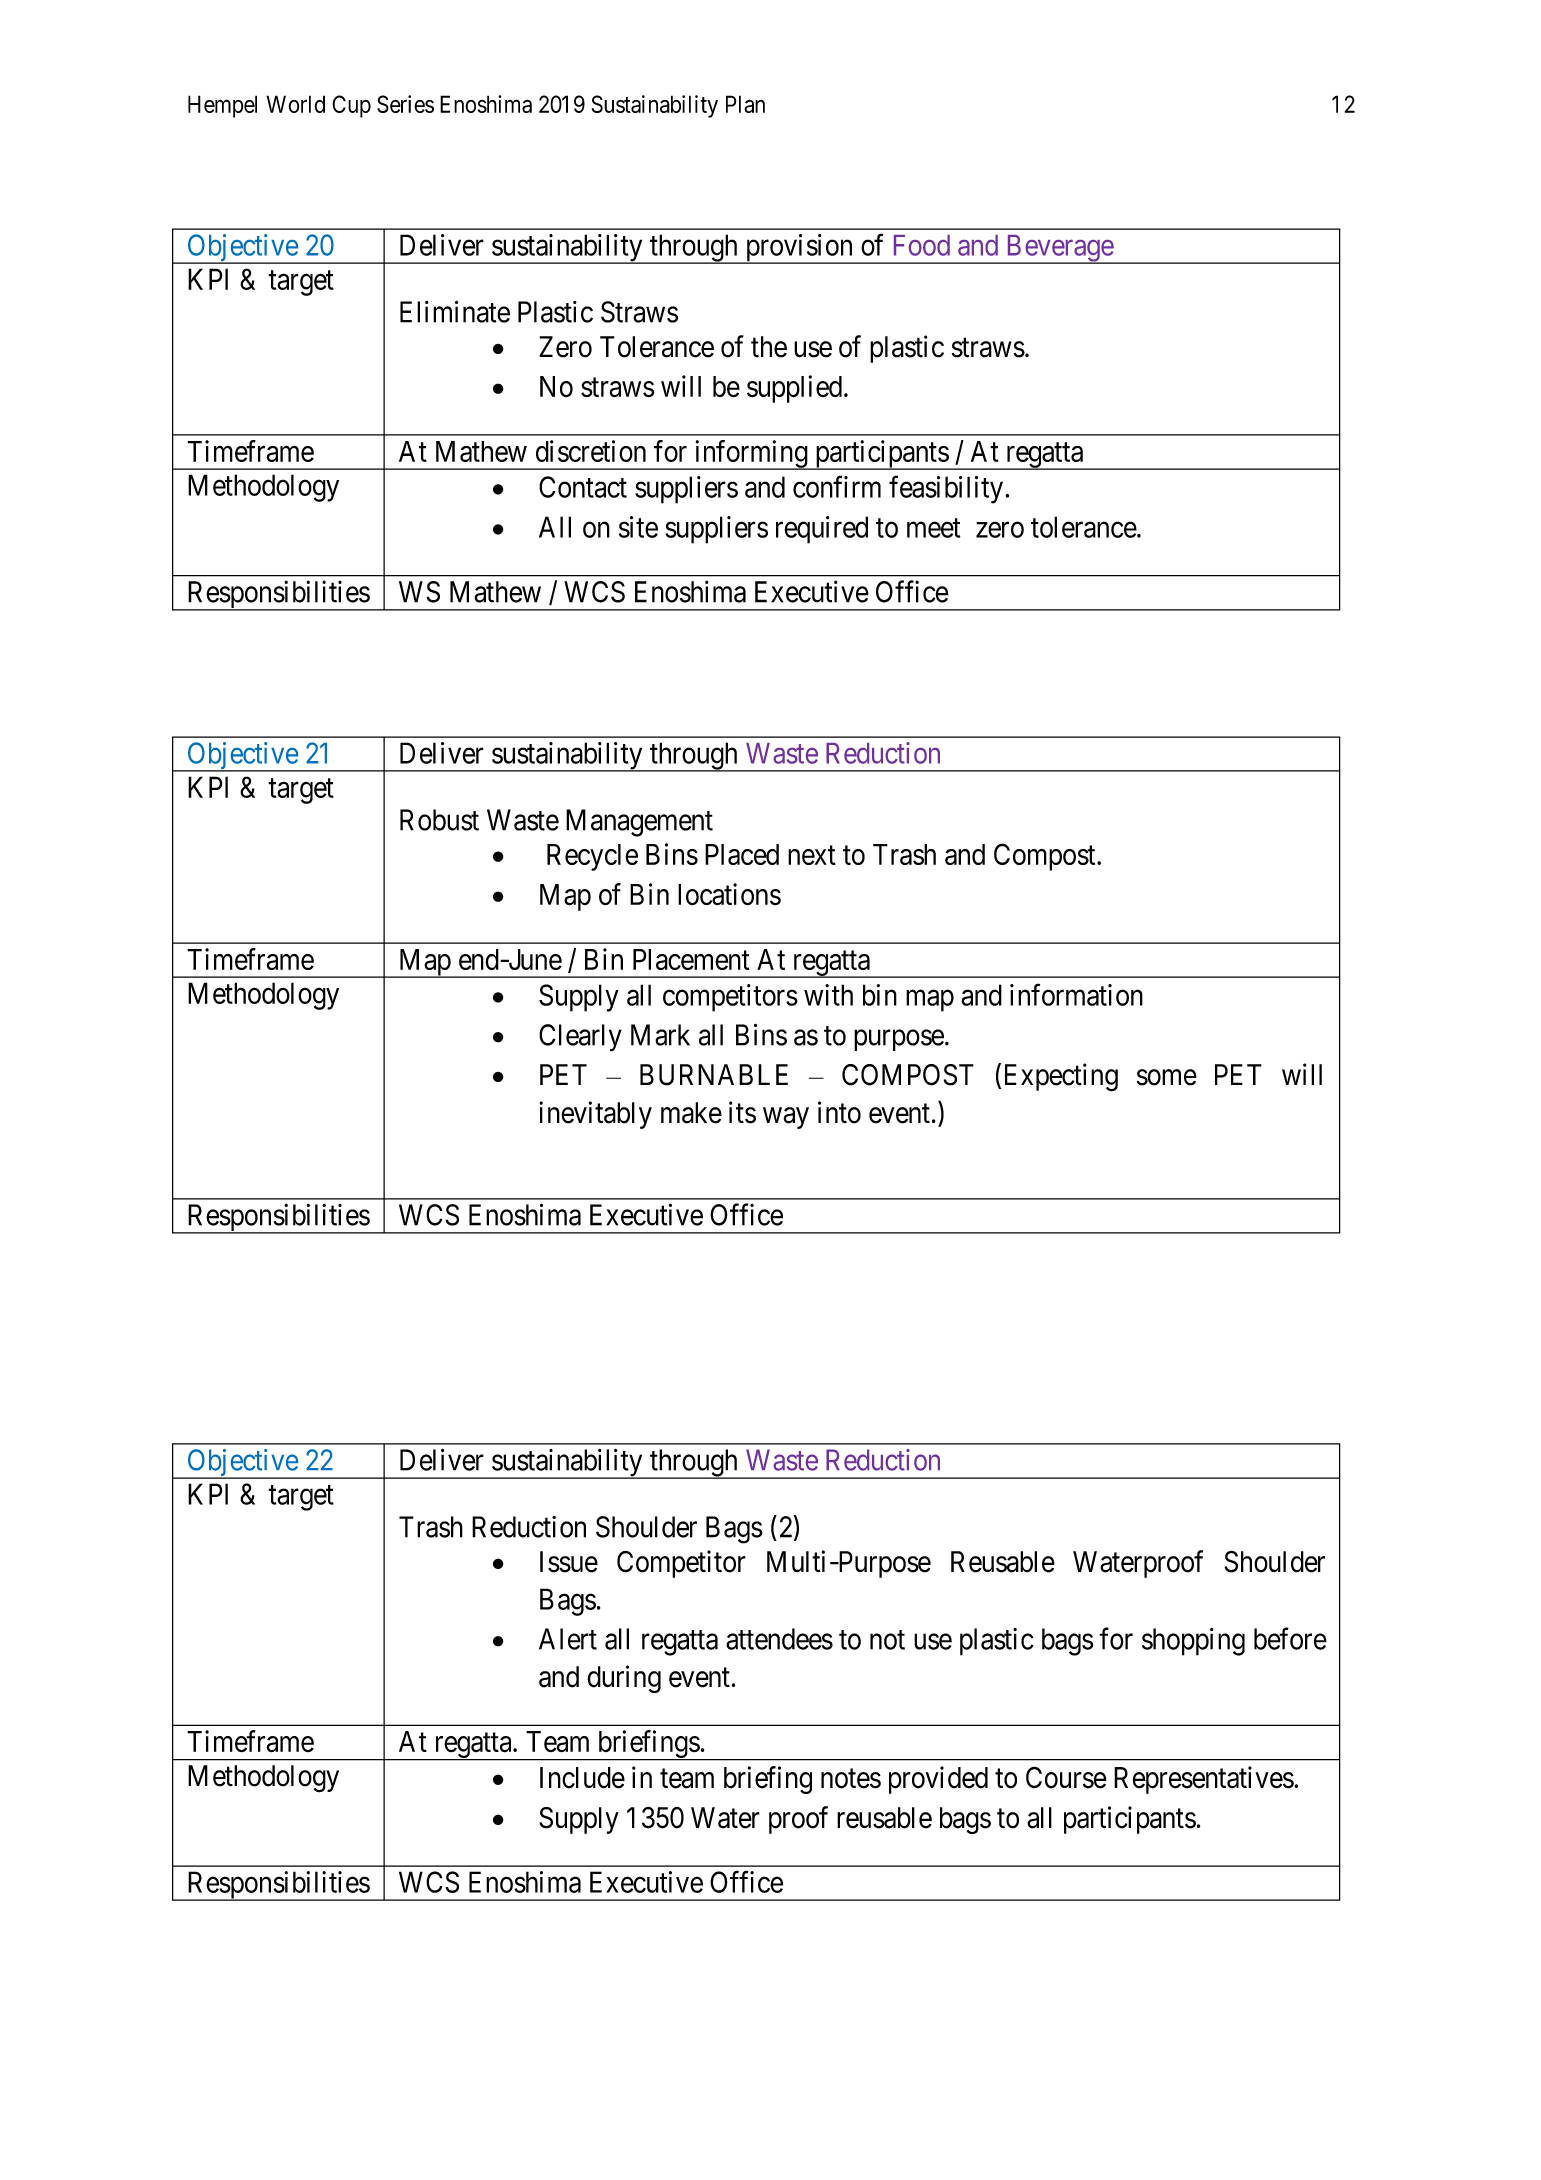 The width and height of the document is (1541, 2180). What do you see at coordinates (745, 104) in the document?
I see `Plan` at bounding box center [745, 104].
